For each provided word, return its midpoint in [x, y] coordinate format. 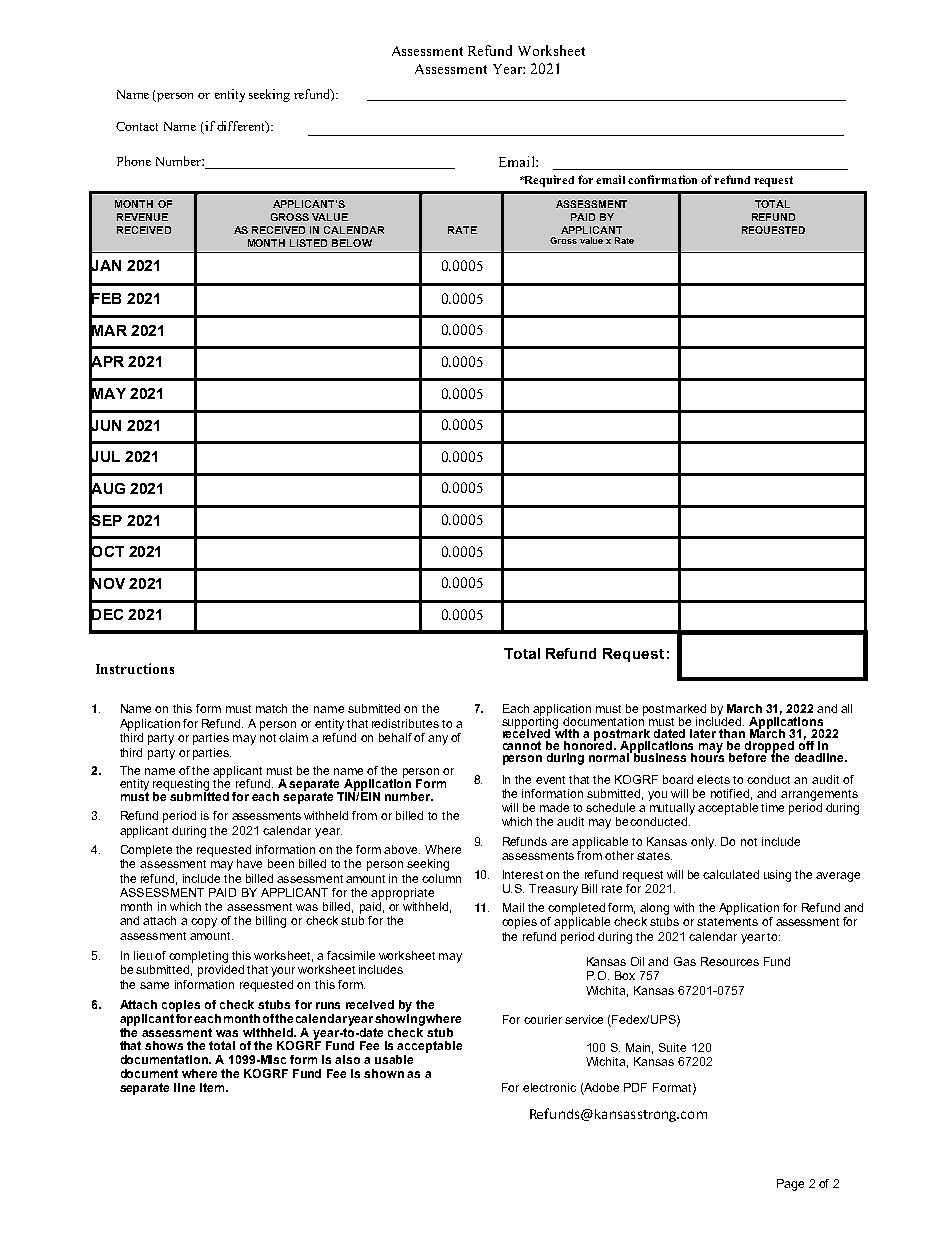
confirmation [662, 179]
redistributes [405, 723]
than [732, 733]
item [212, 1087]
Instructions [135, 668]
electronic [549, 1087]
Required [548, 181]
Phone [134, 161]
